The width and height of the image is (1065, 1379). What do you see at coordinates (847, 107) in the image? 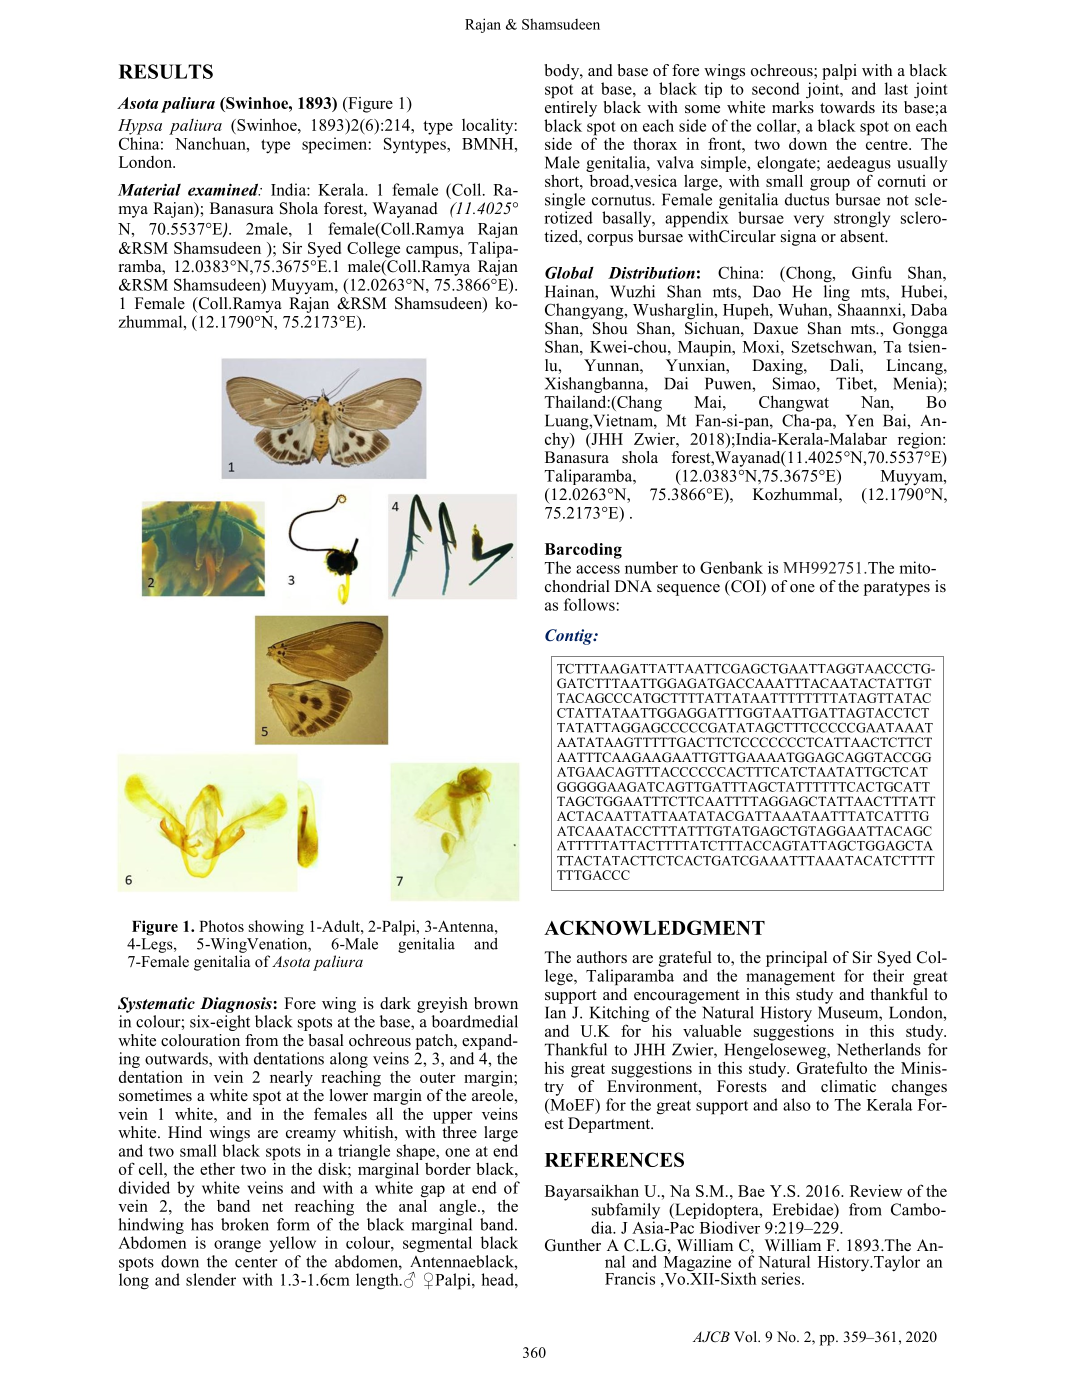
I see `towards` at bounding box center [847, 107].
